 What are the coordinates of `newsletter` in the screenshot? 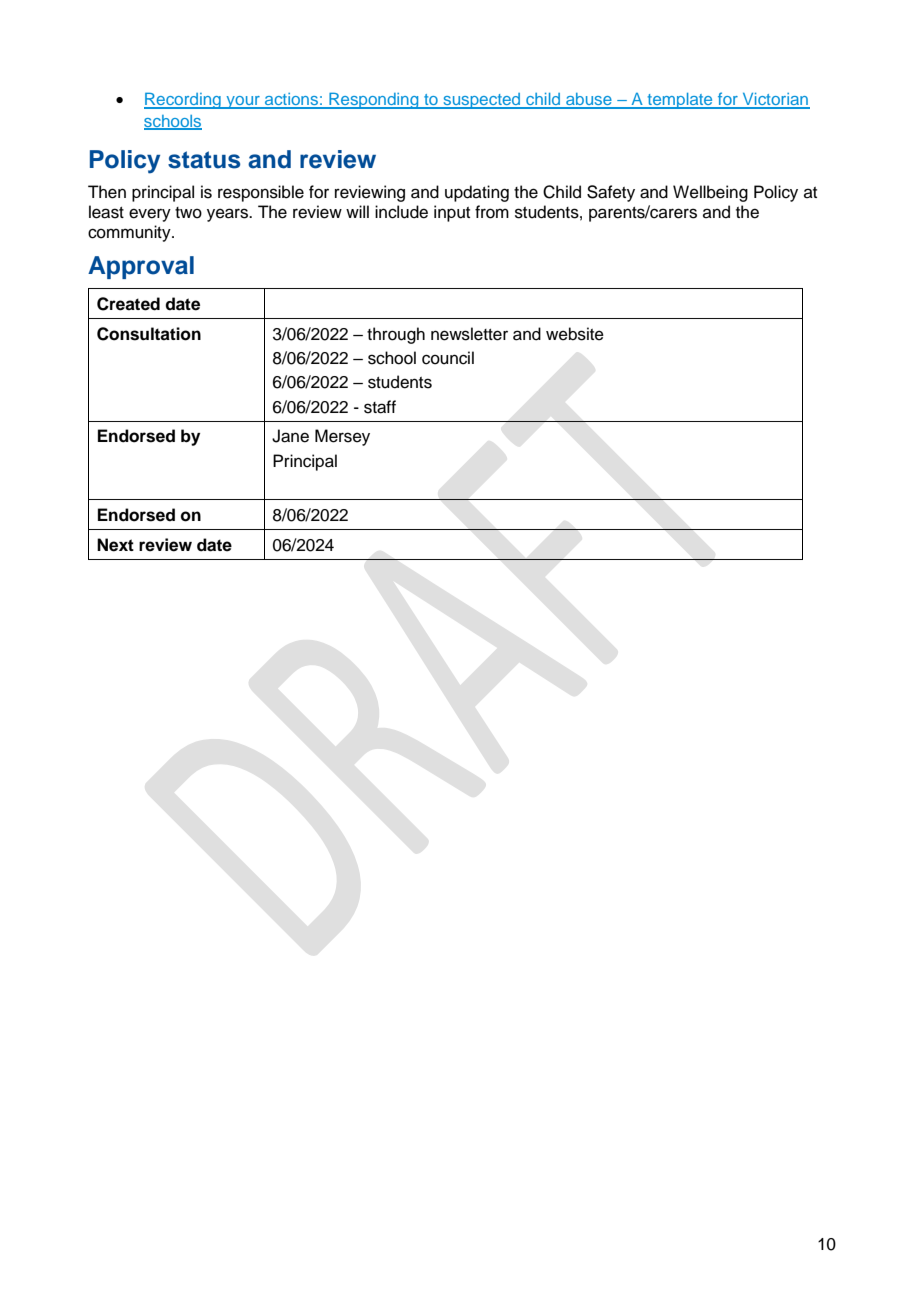 It's located at (469, 334).
